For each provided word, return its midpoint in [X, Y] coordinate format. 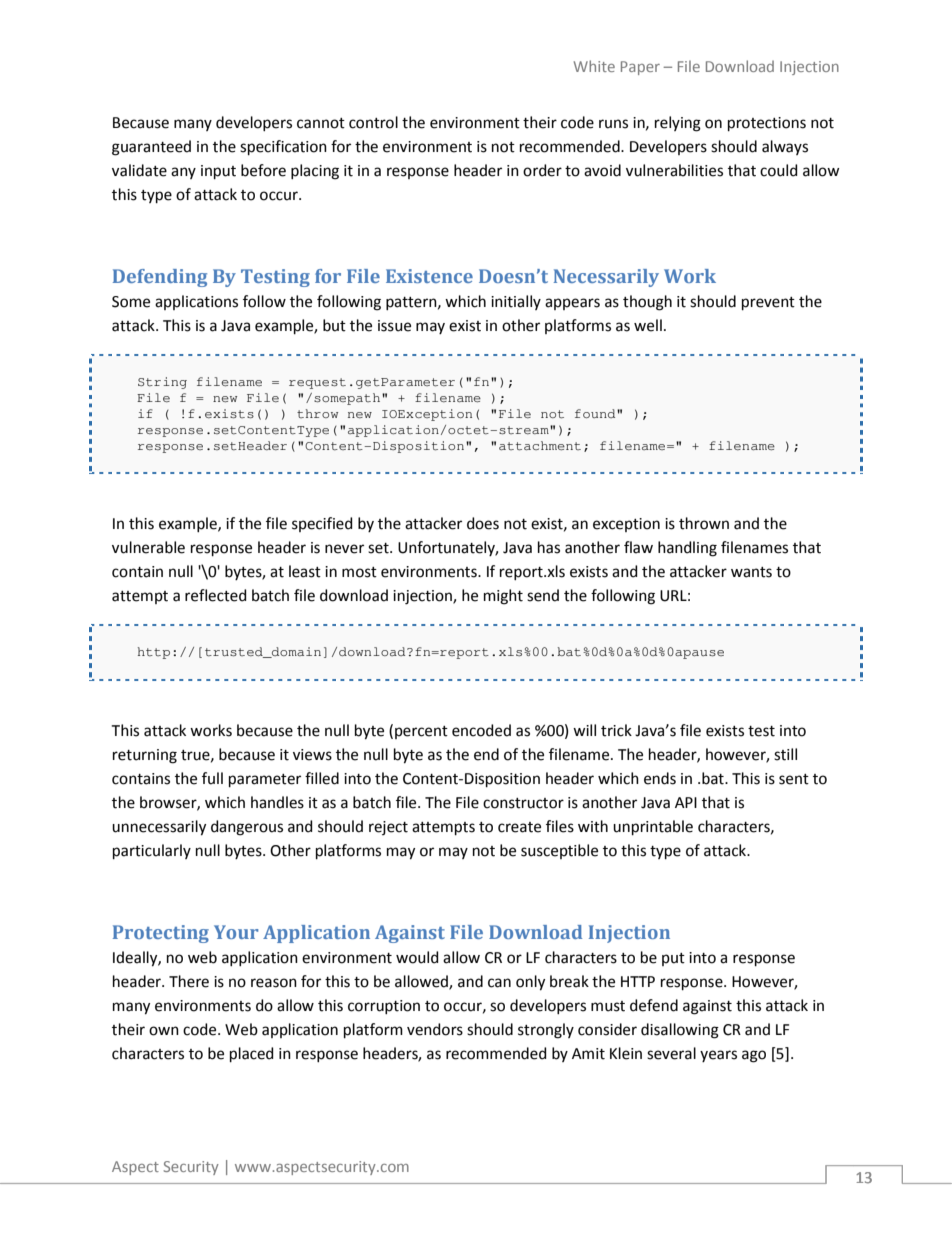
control [373, 122]
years [718, 1056]
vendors [435, 1029]
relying [678, 124]
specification [283, 147]
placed [252, 1054]
